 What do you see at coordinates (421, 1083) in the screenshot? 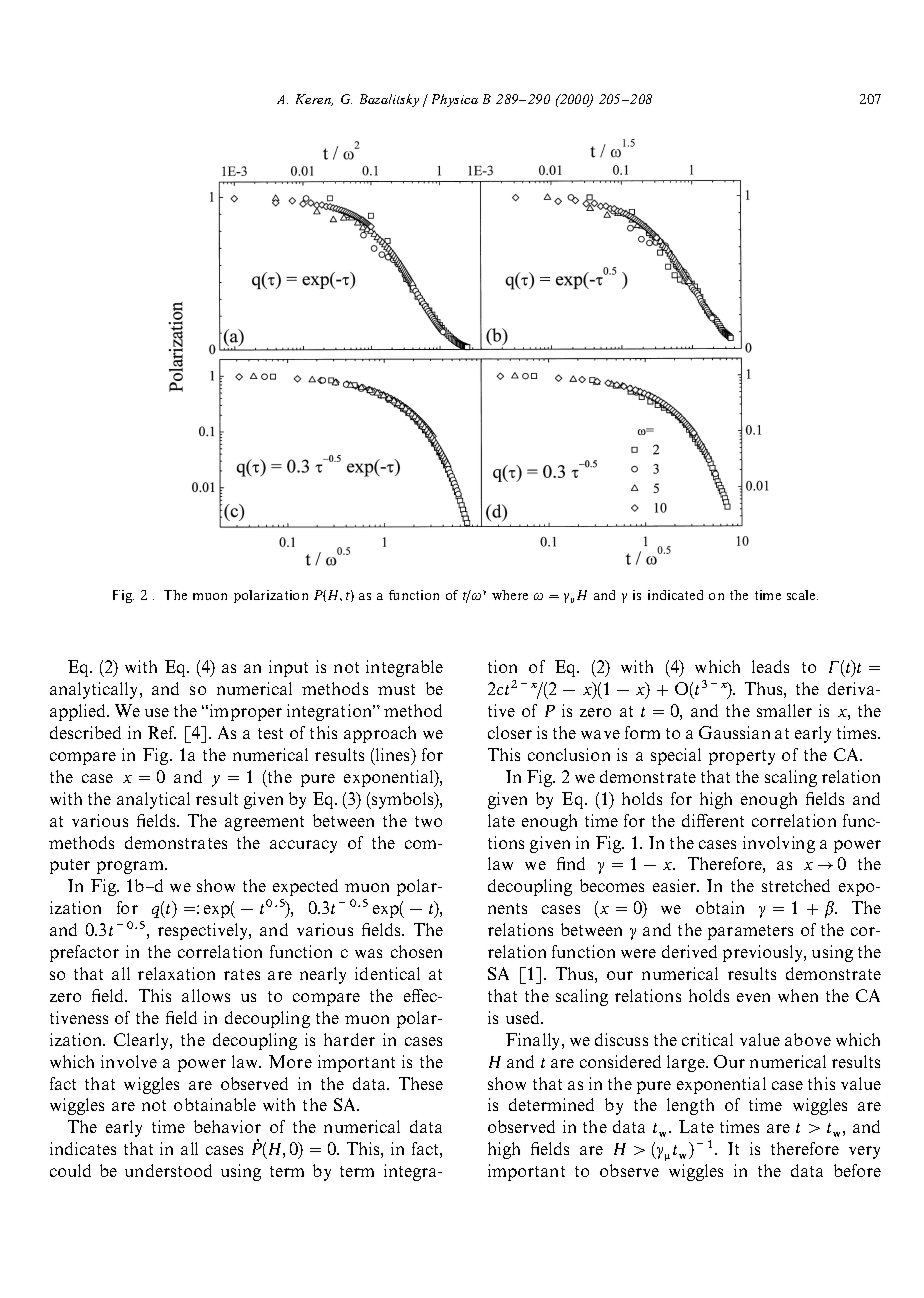
I see `These` at bounding box center [421, 1083].
